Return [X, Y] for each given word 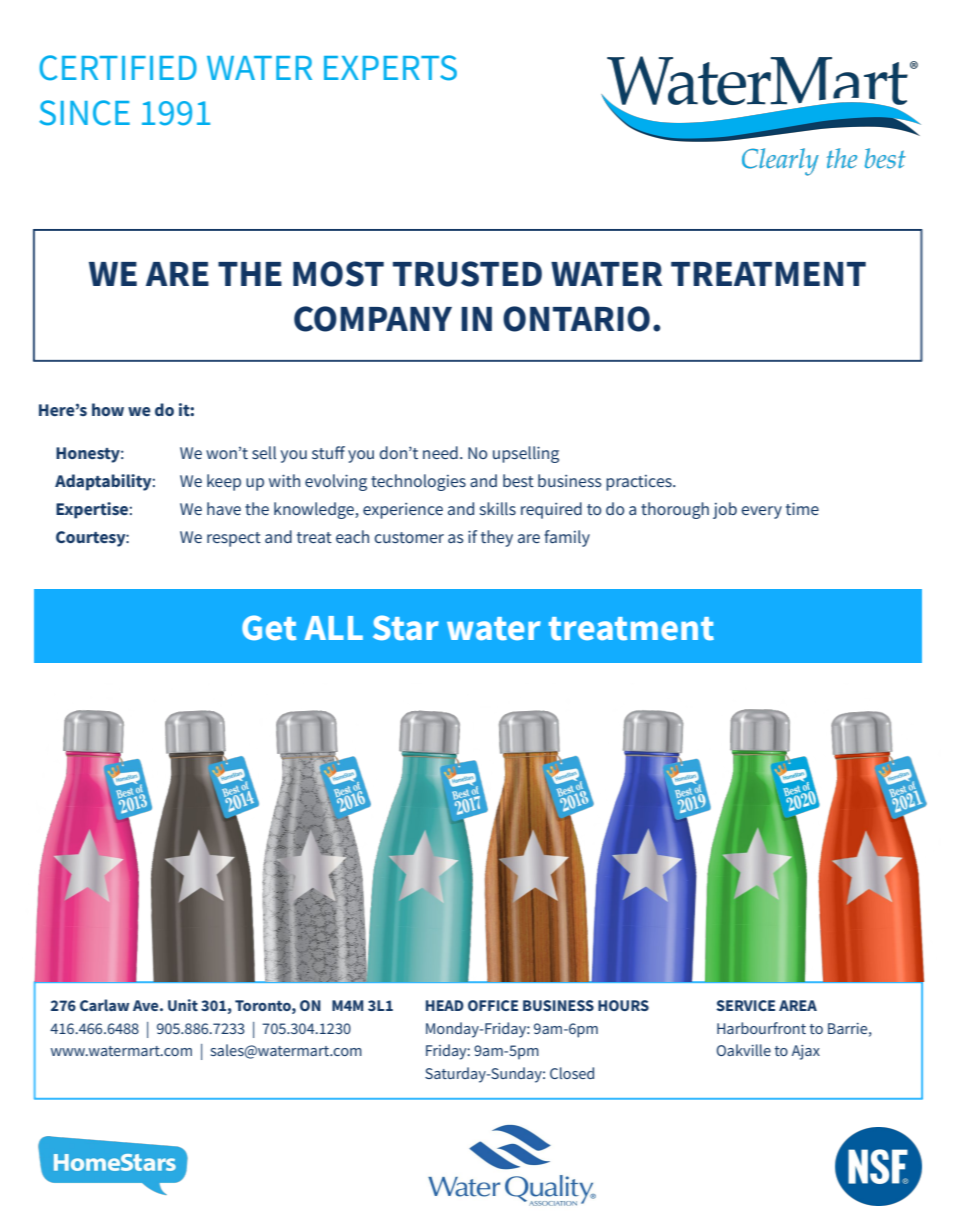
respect [234, 539]
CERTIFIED [118, 68]
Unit [183, 1005]
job [725, 510]
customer [409, 537]
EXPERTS [390, 68]
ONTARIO [576, 319]
